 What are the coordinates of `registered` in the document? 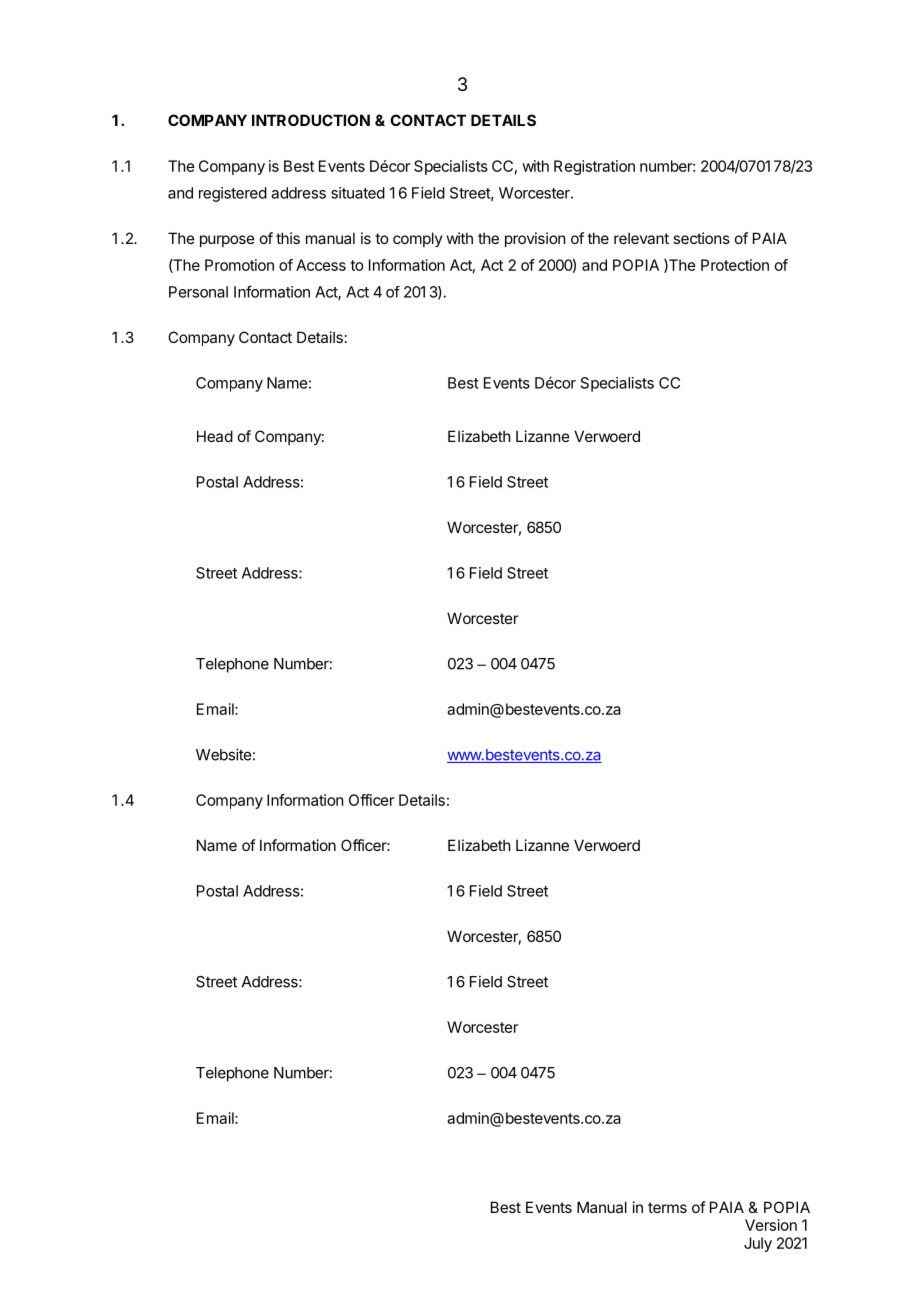 It's located at (233, 194).
